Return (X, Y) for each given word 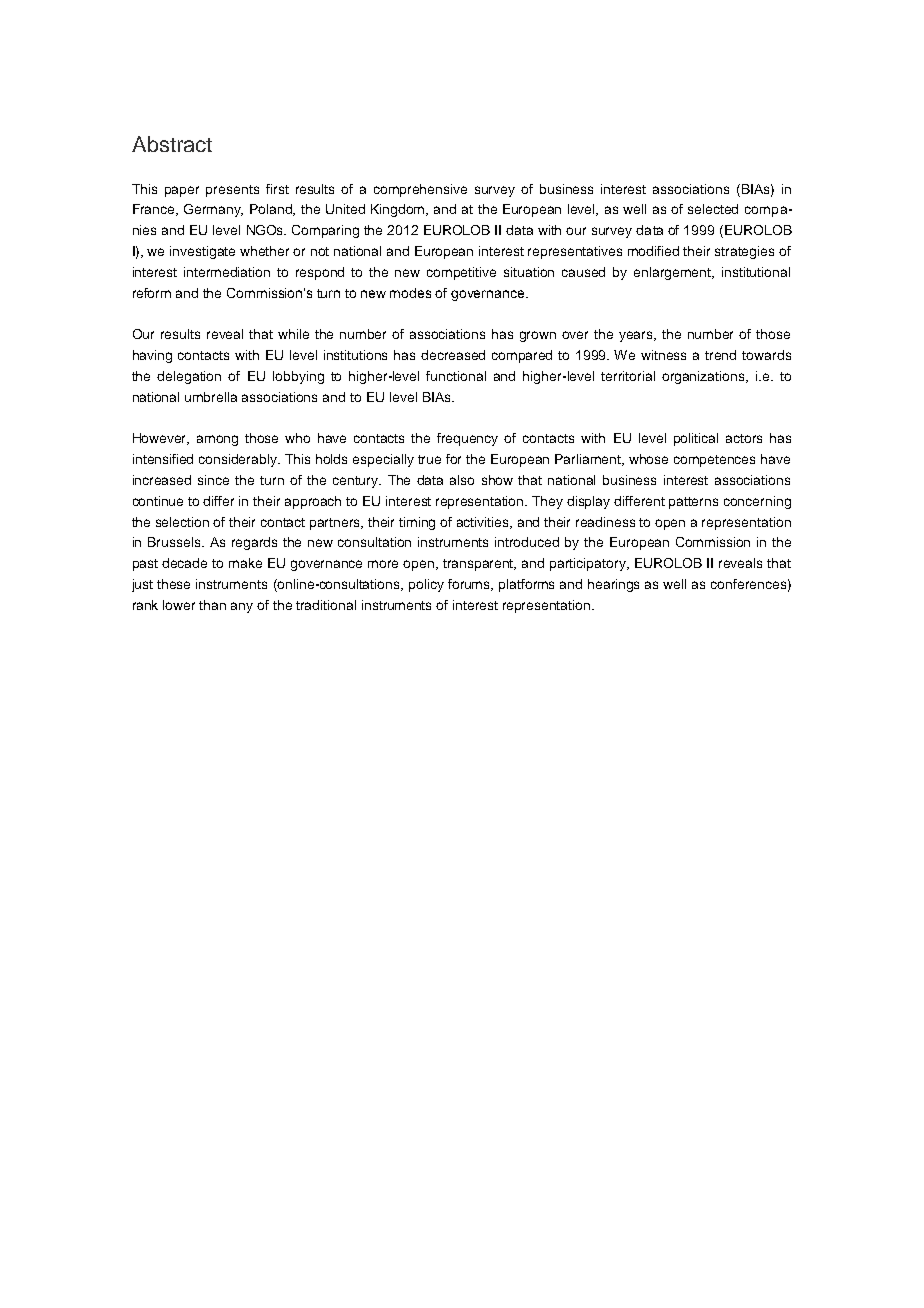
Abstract (172, 144)
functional (456, 376)
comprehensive (420, 190)
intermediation (227, 272)
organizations (704, 377)
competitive (461, 273)
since (213, 480)
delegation (189, 377)
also (462, 480)
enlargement (674, 273)
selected (713, 209)
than (212, 605)
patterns (693, 503)
